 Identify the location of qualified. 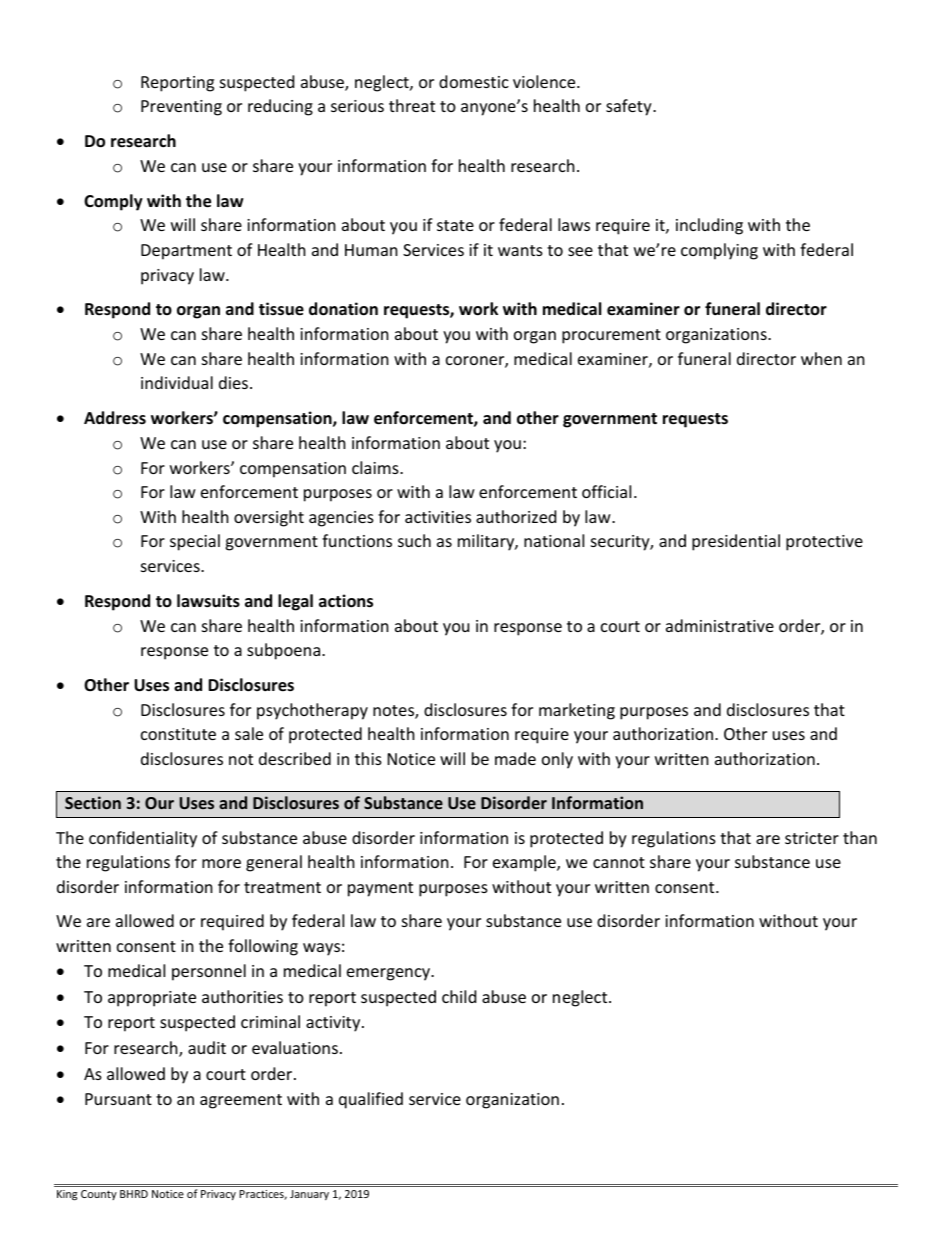
(371, 1100).
